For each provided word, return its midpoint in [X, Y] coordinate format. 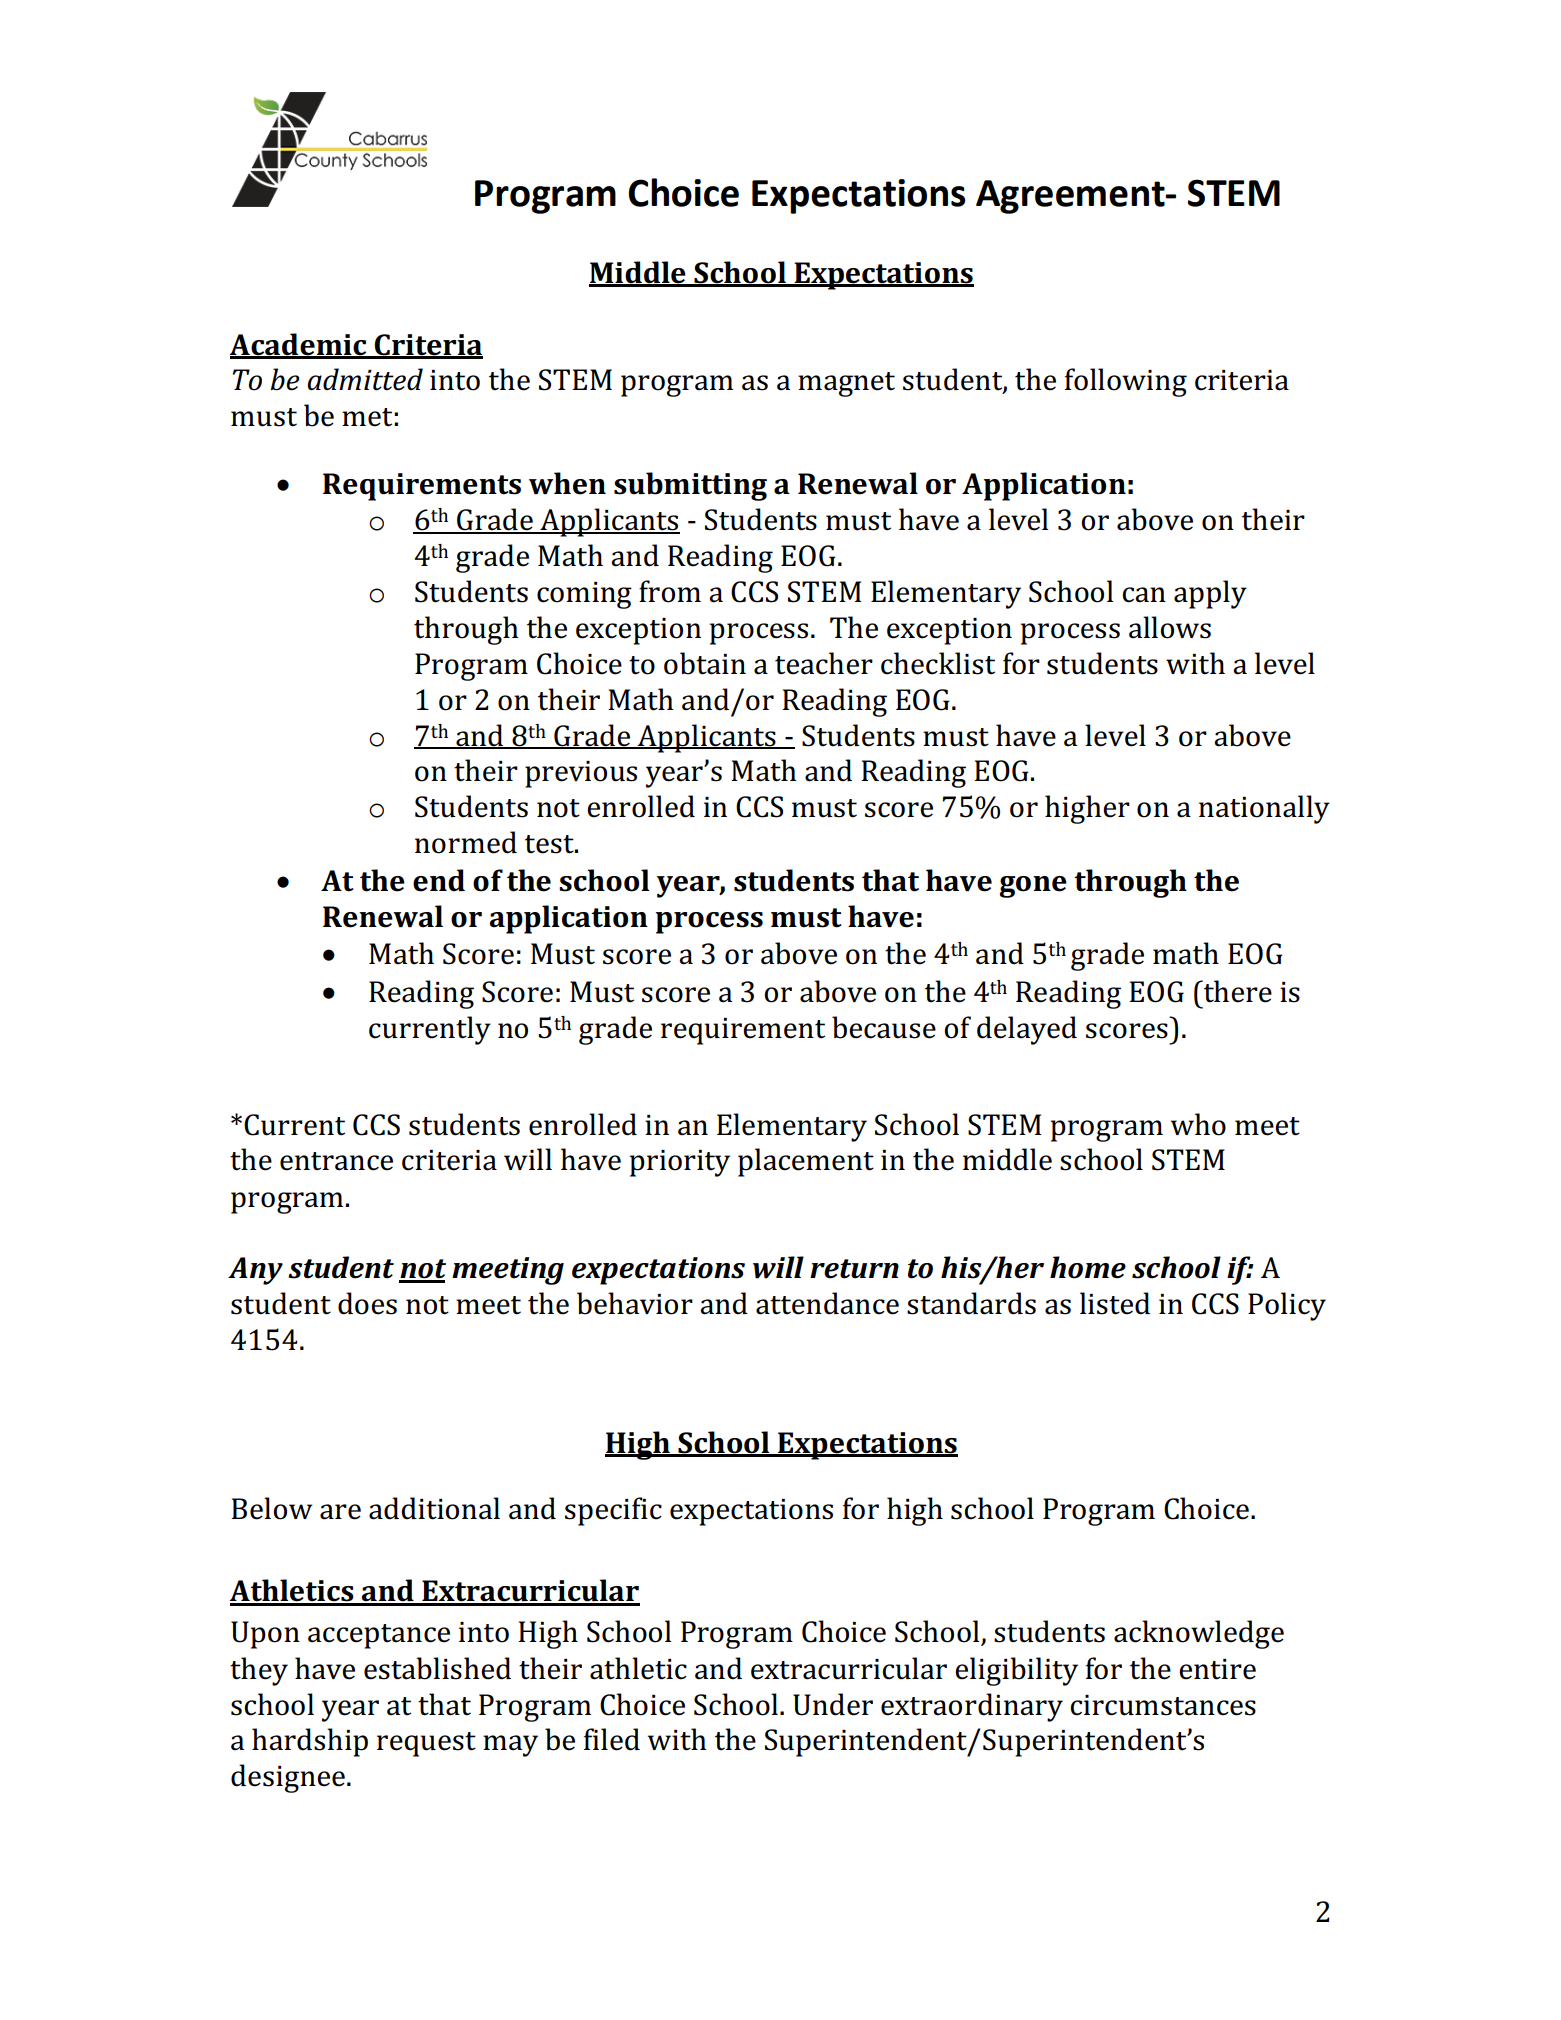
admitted [365, 379]
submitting [690, 486]
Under [833, 1704]
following [1126, 382]
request [426, 1744]
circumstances [1163, 1705]
